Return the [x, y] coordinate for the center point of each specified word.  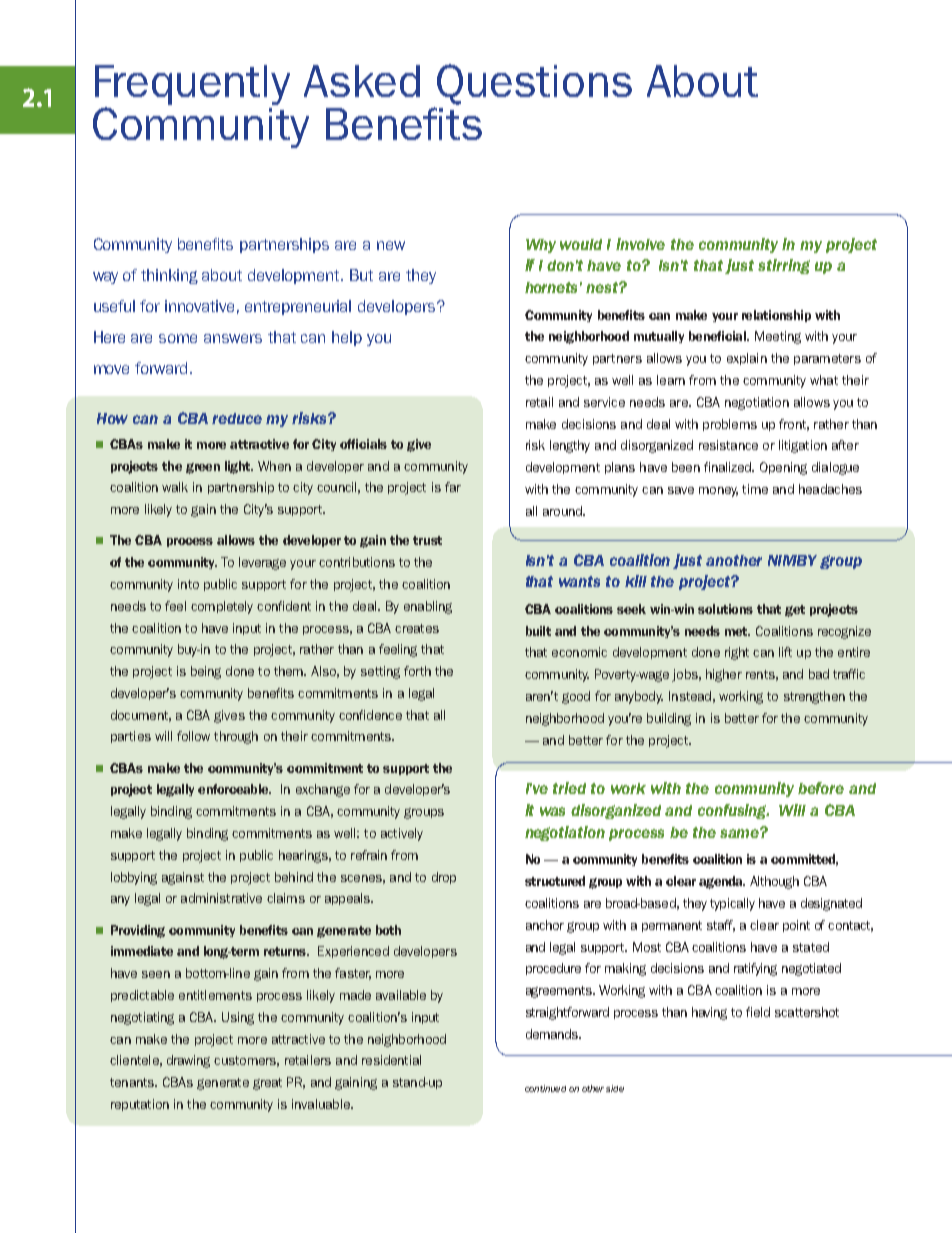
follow [193, 736]
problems [730, 425]
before [821, 788]
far [453, 487]
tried [569, 788]
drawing [188, 1061]
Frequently [192, 86]
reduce [237, 418]
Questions [534, 84]
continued [545, 1088]
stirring [784, 266]
